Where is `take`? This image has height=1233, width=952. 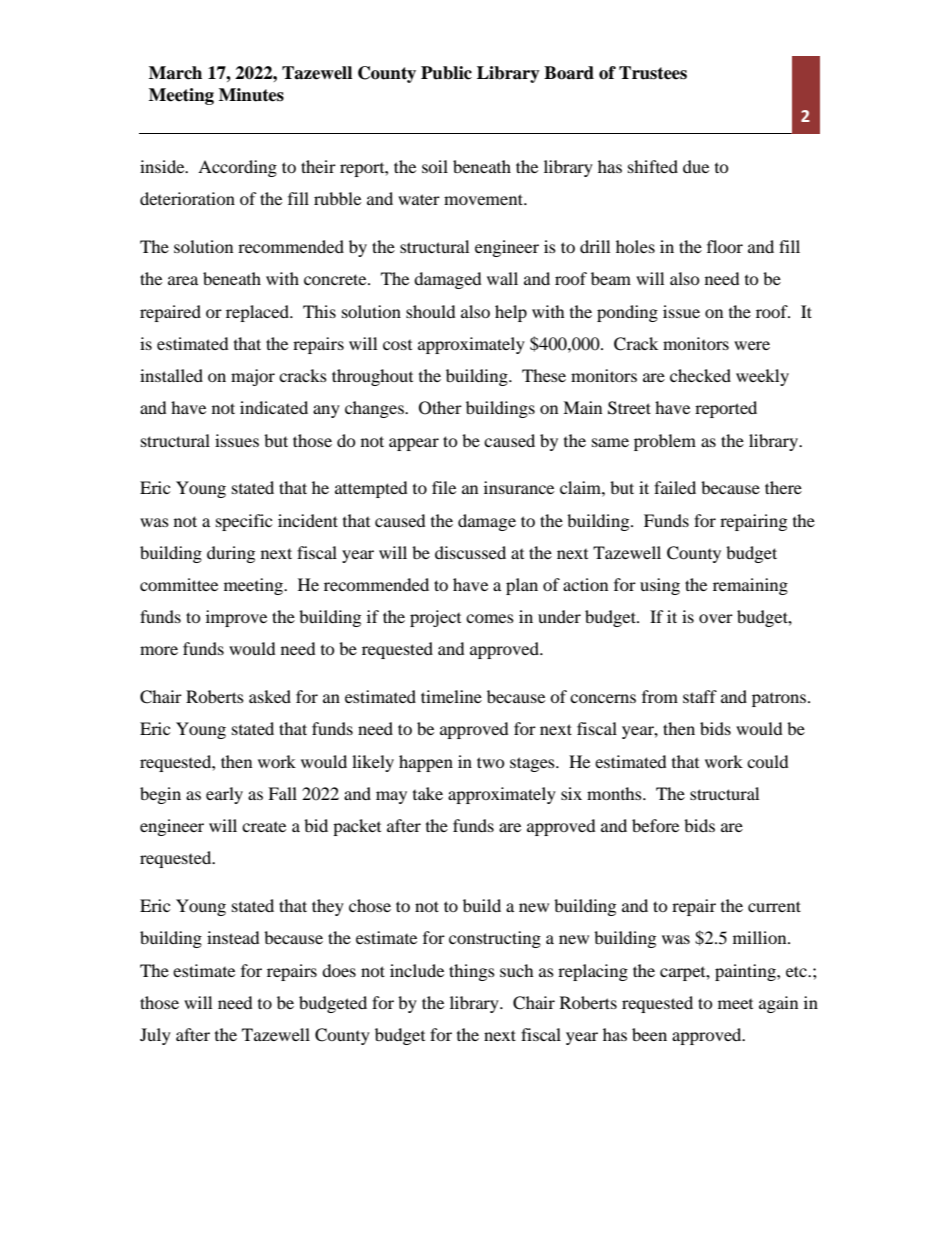
take is located at coordinates (428, 793).
